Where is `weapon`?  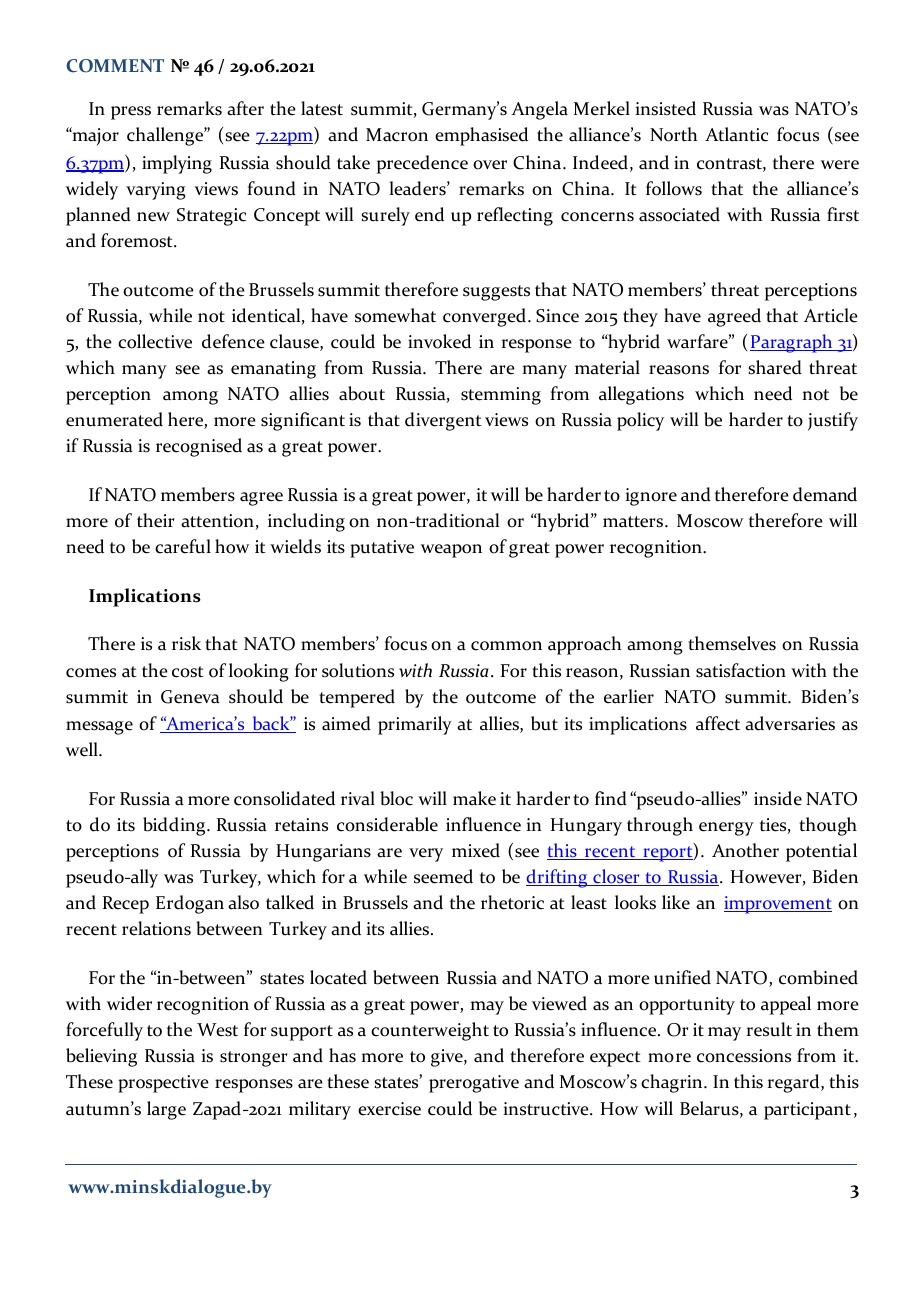
weapon is located at coordinates (451, 551).
